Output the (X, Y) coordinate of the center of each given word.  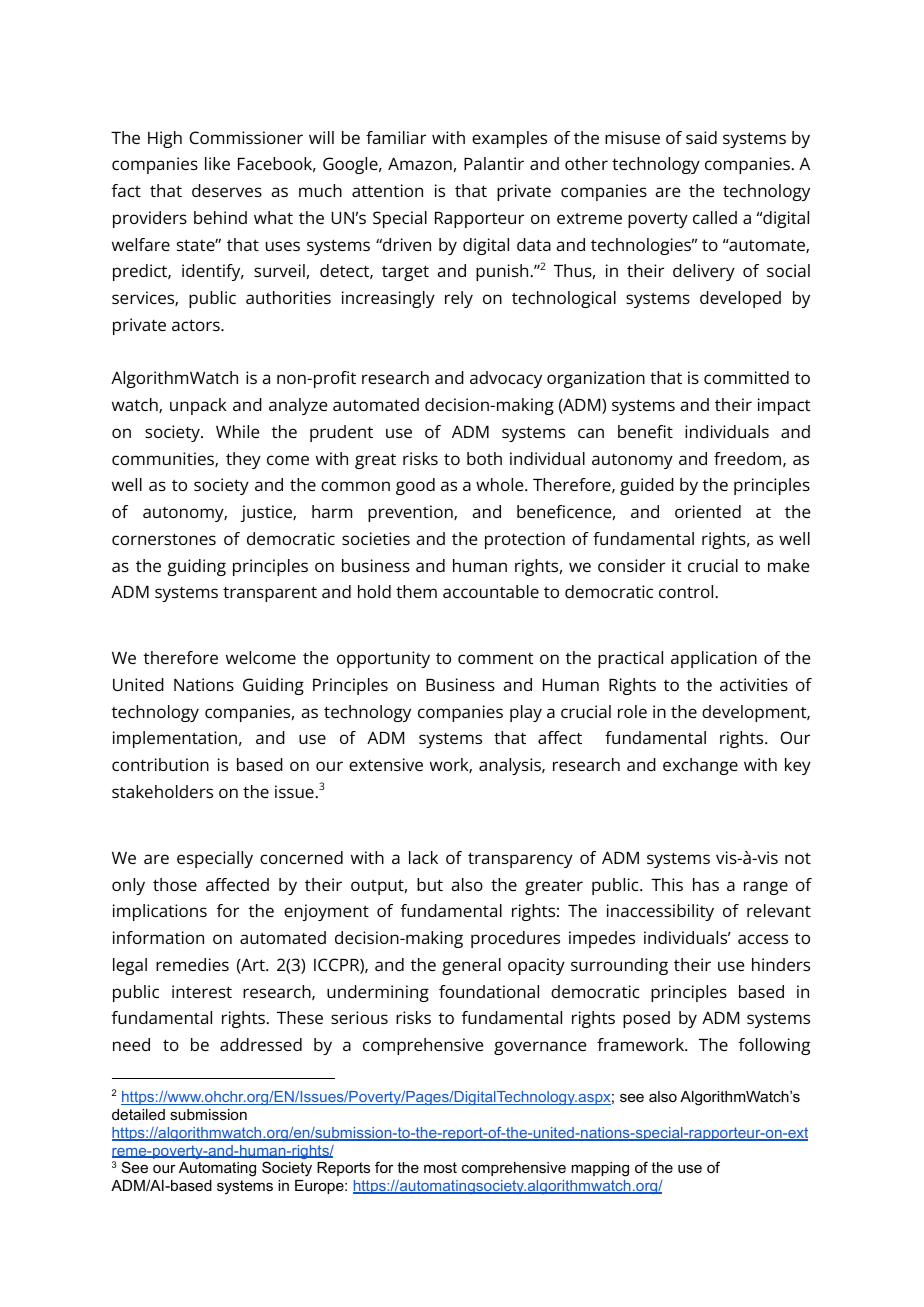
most (440, 1167)
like (217, 163)
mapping (600, 1169)
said (701, 137)
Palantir (494, 163)
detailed (138, 1114)
